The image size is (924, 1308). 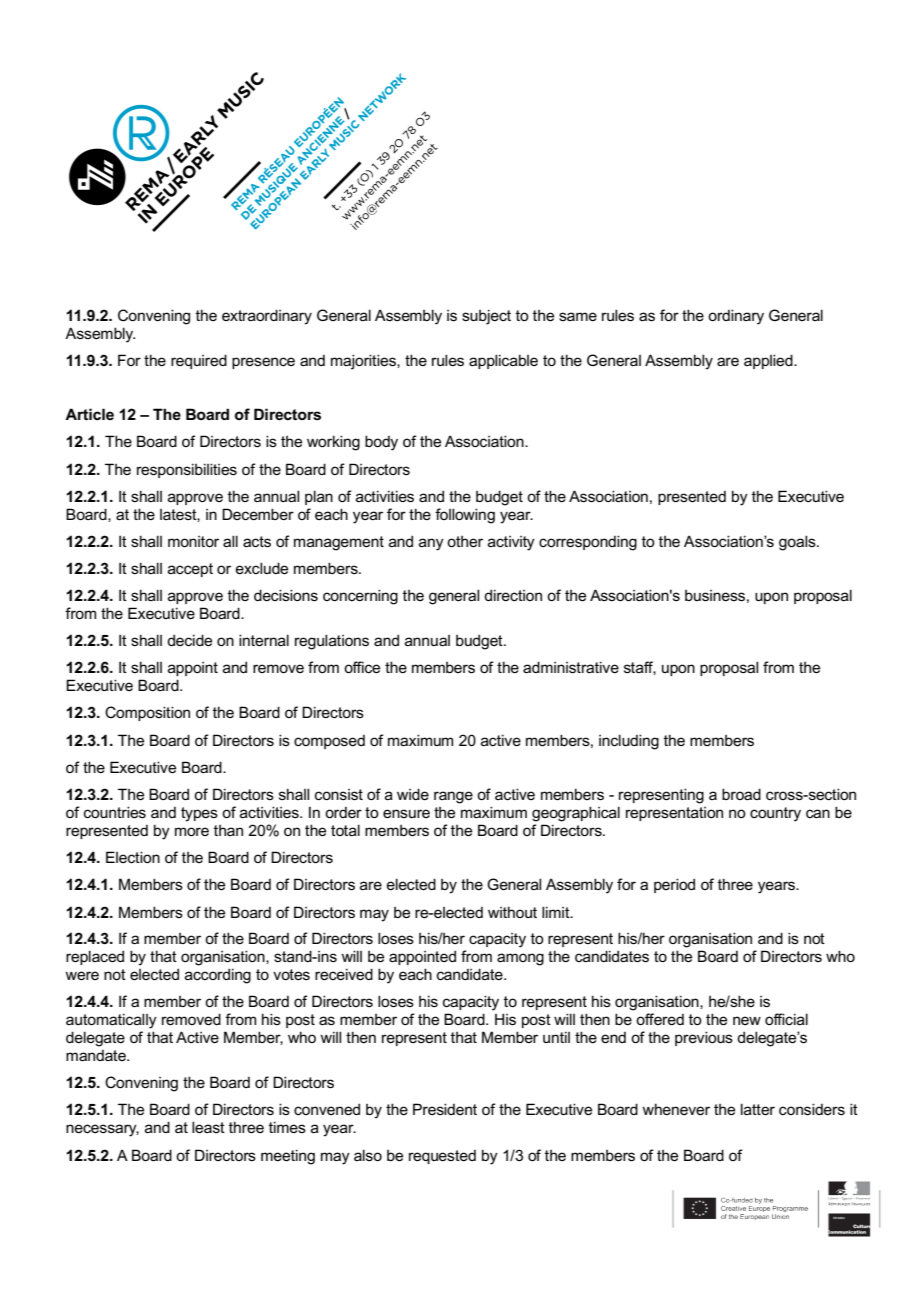 I want to click on required, so click(x=199, y=361).
